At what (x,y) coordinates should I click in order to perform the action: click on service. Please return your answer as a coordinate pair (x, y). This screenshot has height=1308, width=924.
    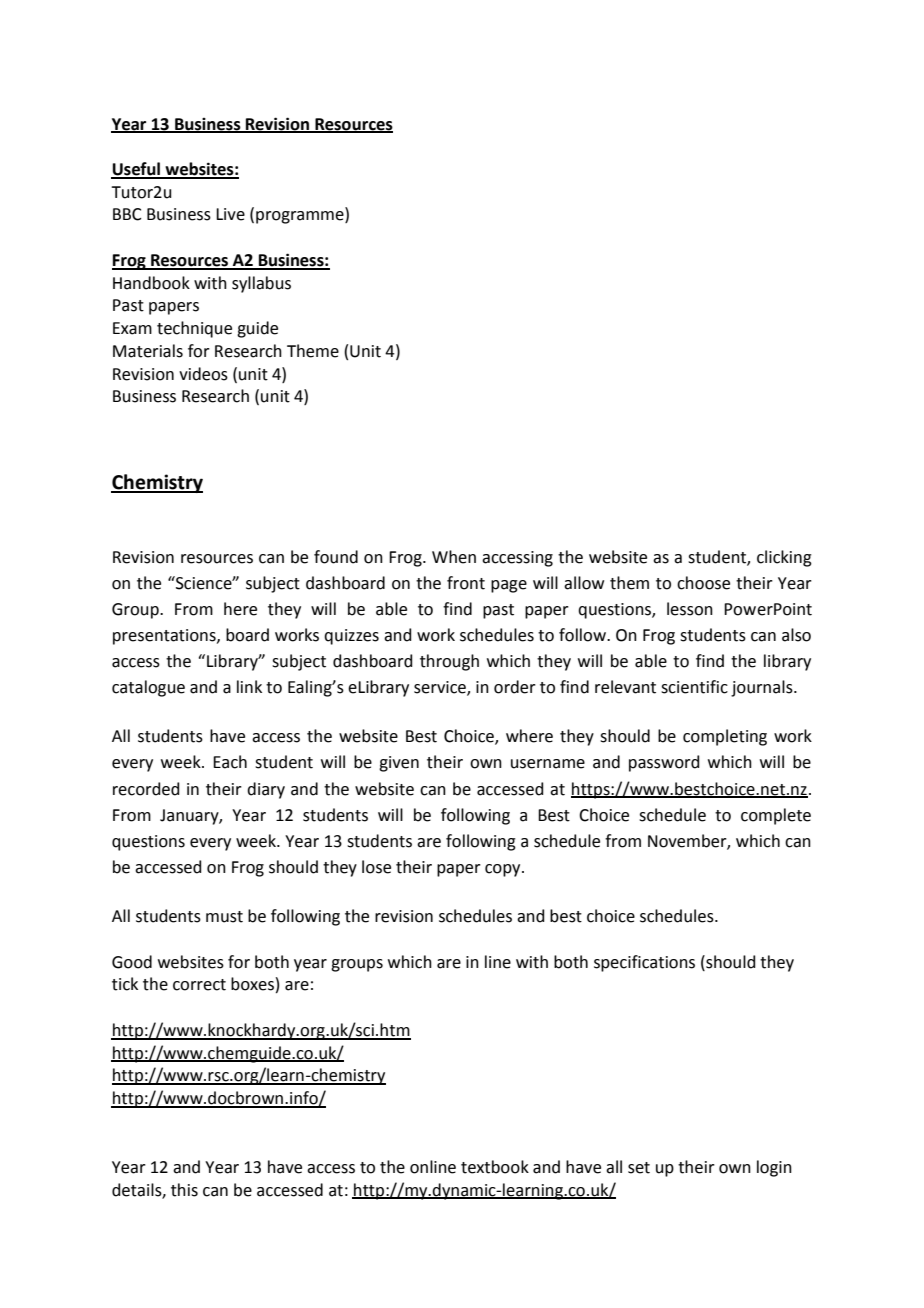
    Looking at the image, I should click on (441, 688).
